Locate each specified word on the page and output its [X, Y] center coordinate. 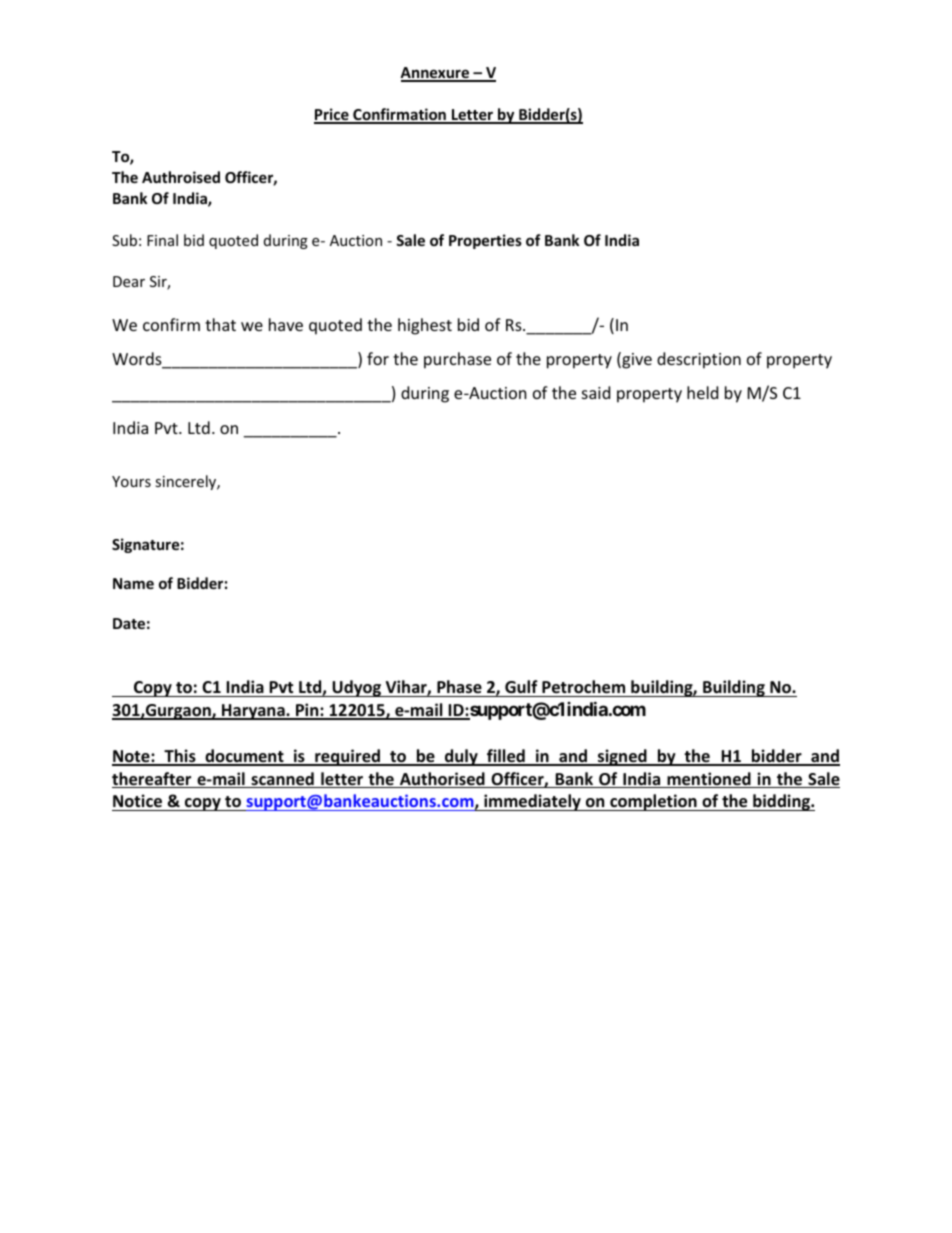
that [220, 324]
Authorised [442, 780]
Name [133, 583]
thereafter [153, 780]
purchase [457, 360]
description [699, 360]
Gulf [521, 688]
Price [332, 115]
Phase [459, 688]
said [596, 392]
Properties [485, 241]
